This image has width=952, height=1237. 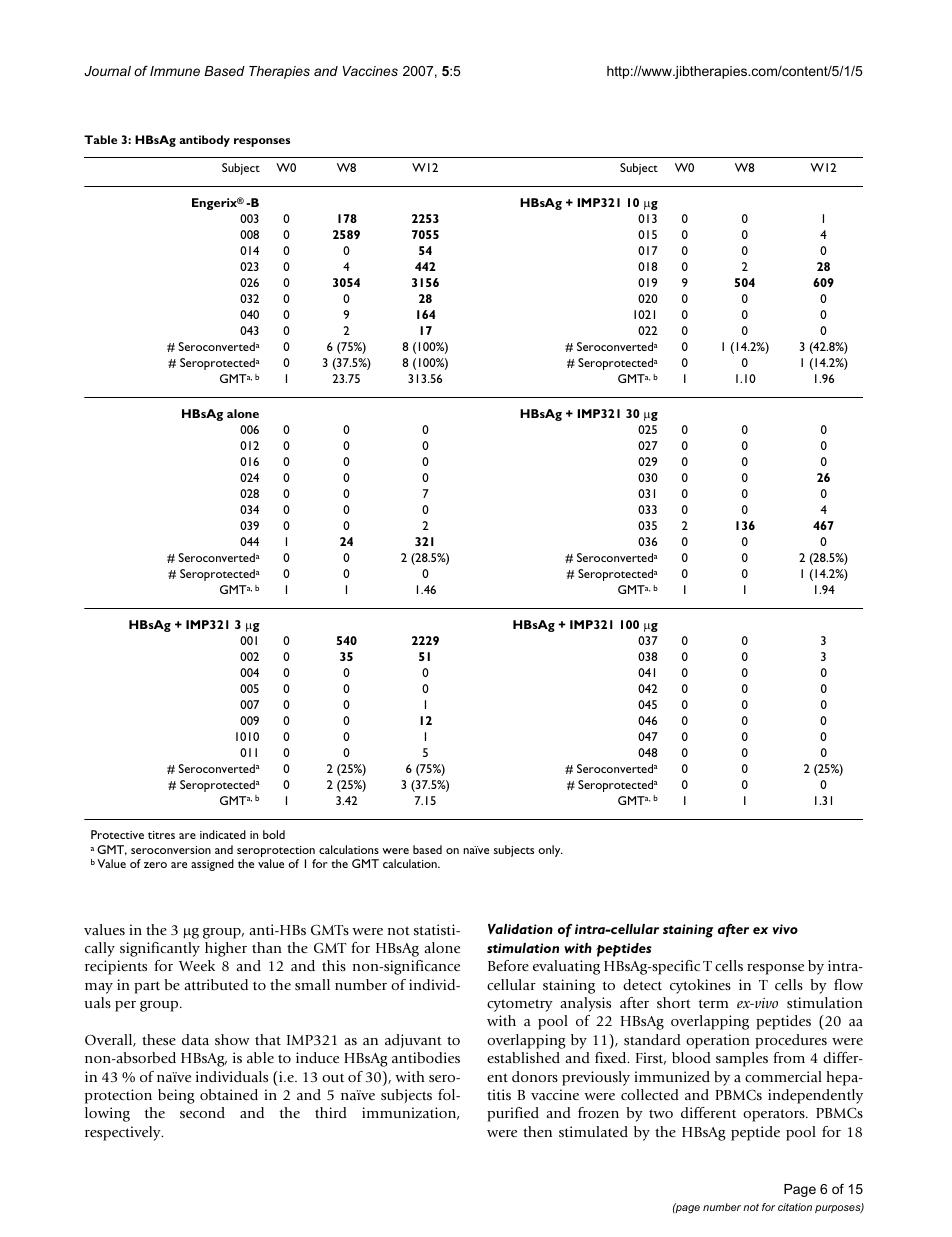 What do you see at coordinates (223, 834) in the image?
I see `indicated` at bounding box center [223, 834].
